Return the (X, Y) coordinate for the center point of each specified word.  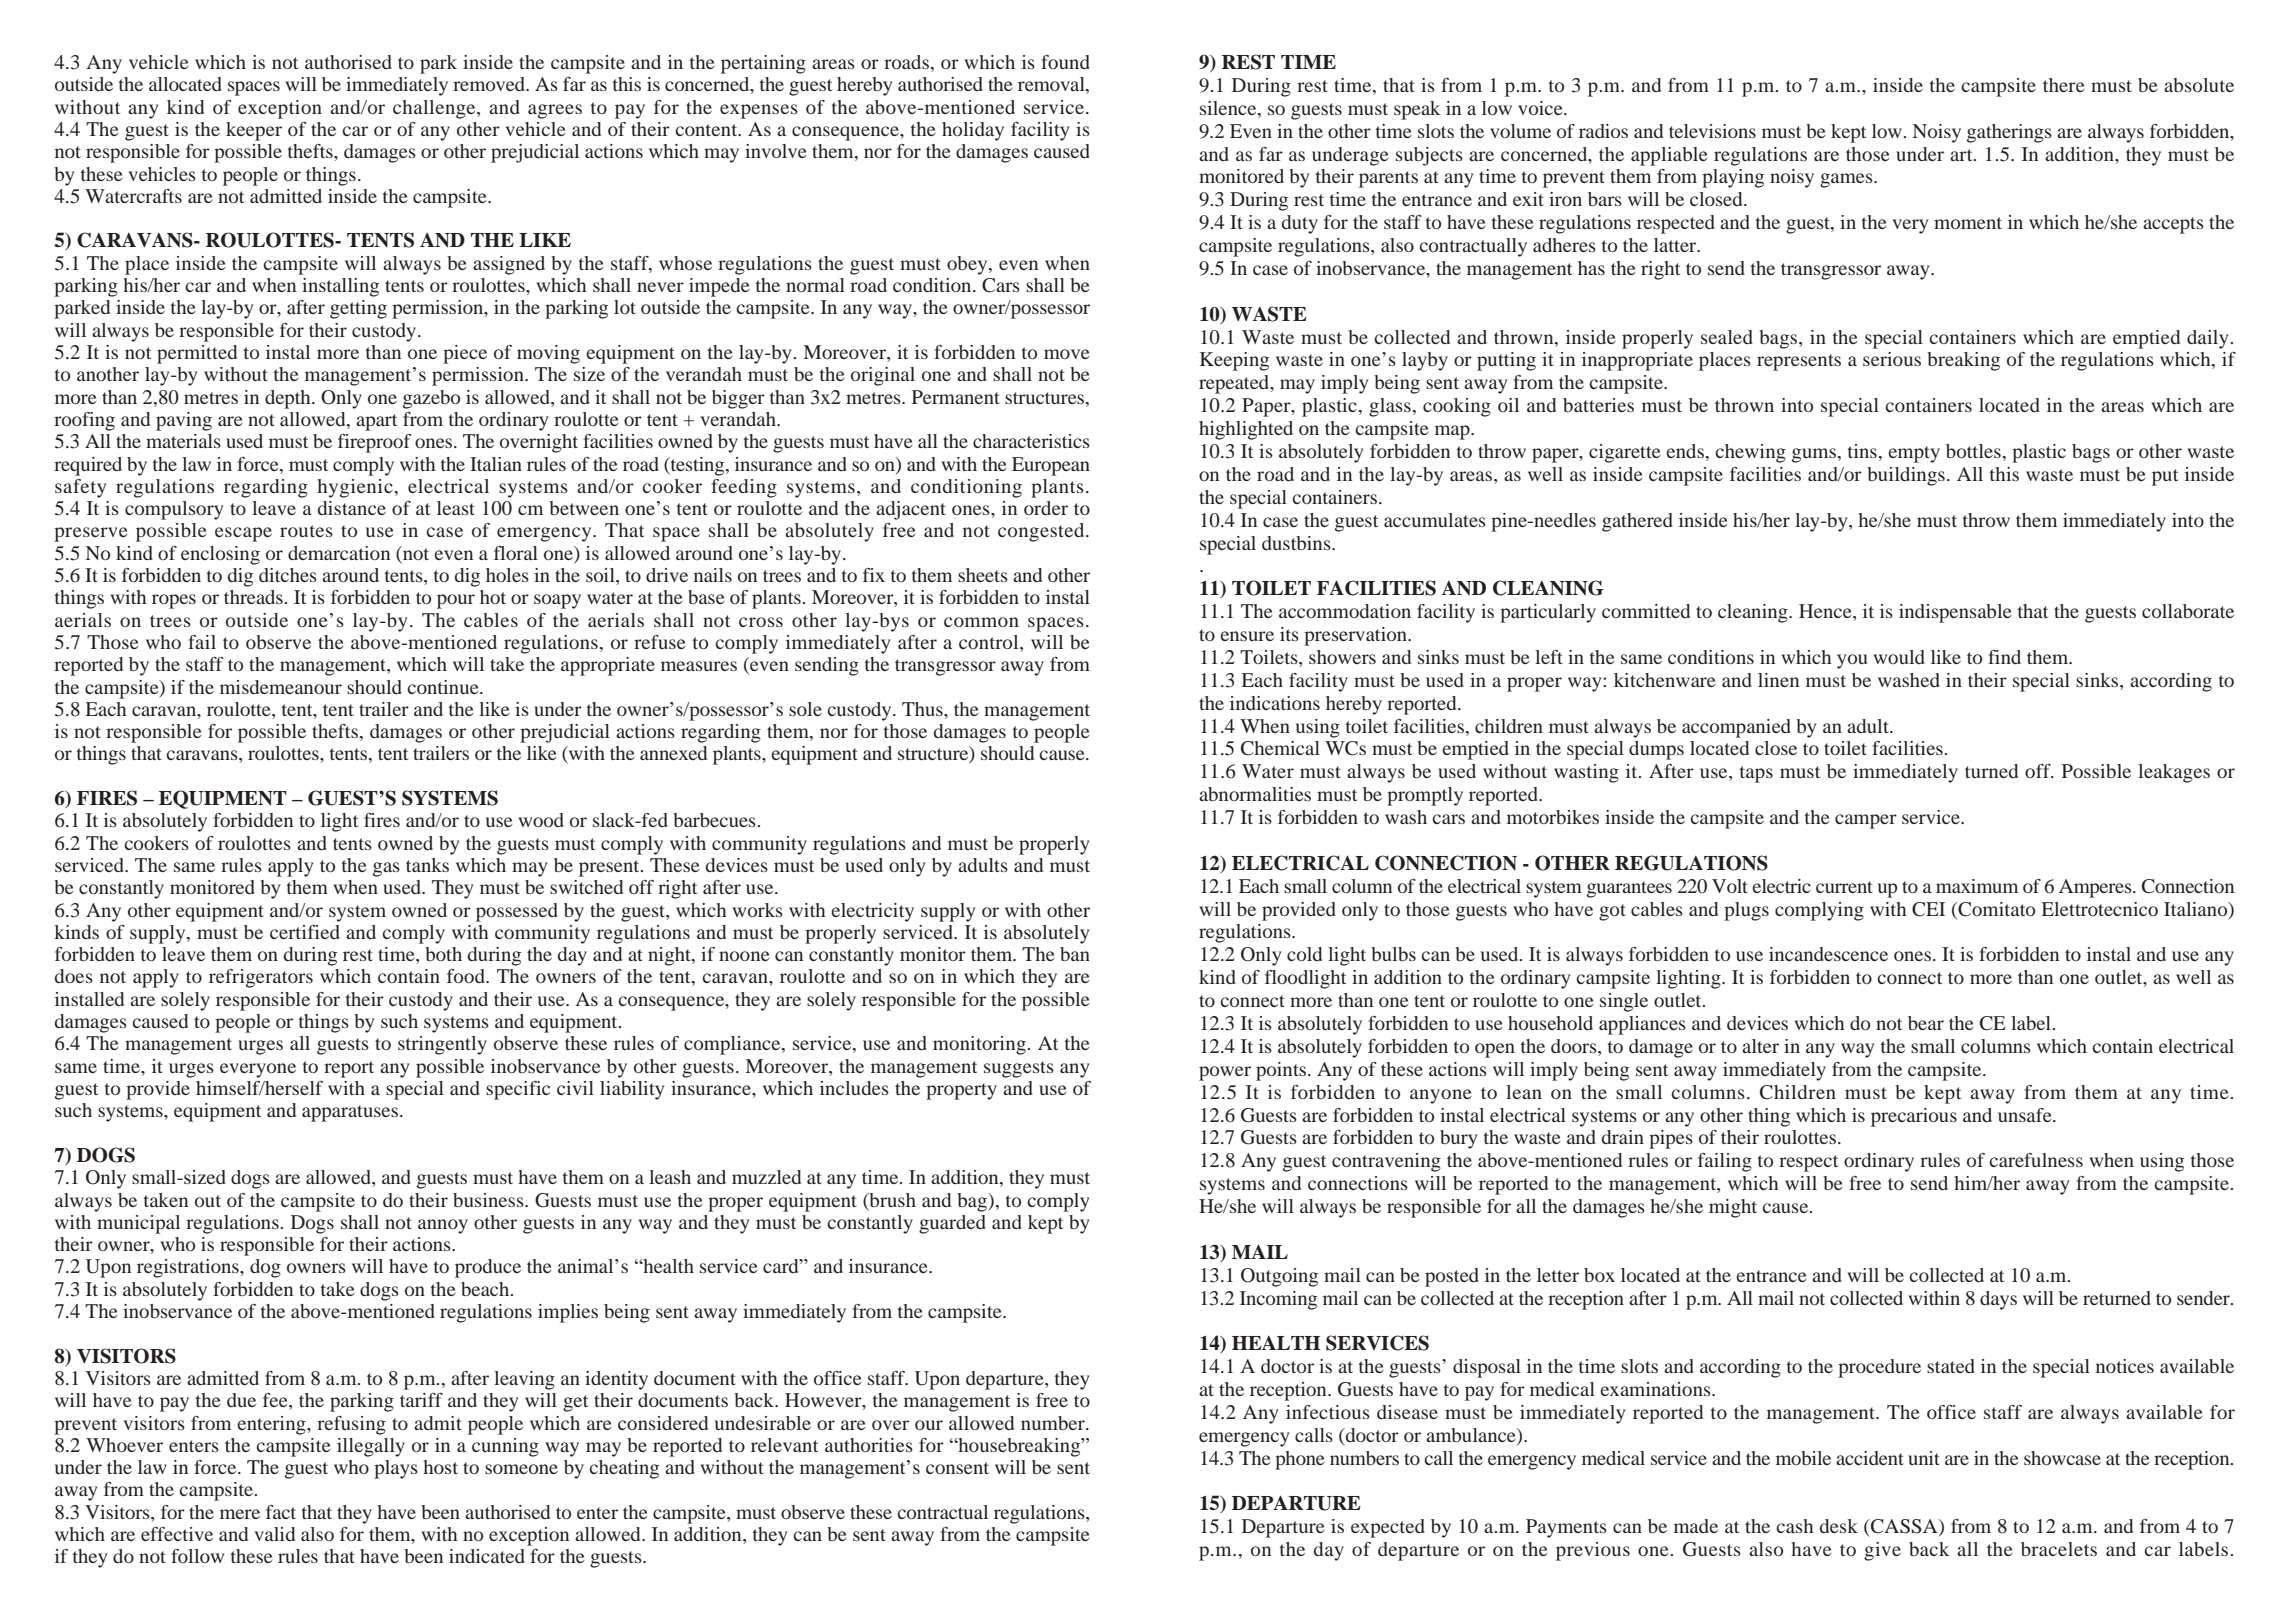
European (1051, 466)
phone (1300, 1460)
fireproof (375, 443)
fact (281, 1512)
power (1225, 1073)
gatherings (2009, 133)
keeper (254, 131)
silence (1229, 108)
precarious (1914, 1117)
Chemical (1280, 748)
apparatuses (350, 1113)
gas (386, 869)
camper (1866, 821)
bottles (1973, 451)
